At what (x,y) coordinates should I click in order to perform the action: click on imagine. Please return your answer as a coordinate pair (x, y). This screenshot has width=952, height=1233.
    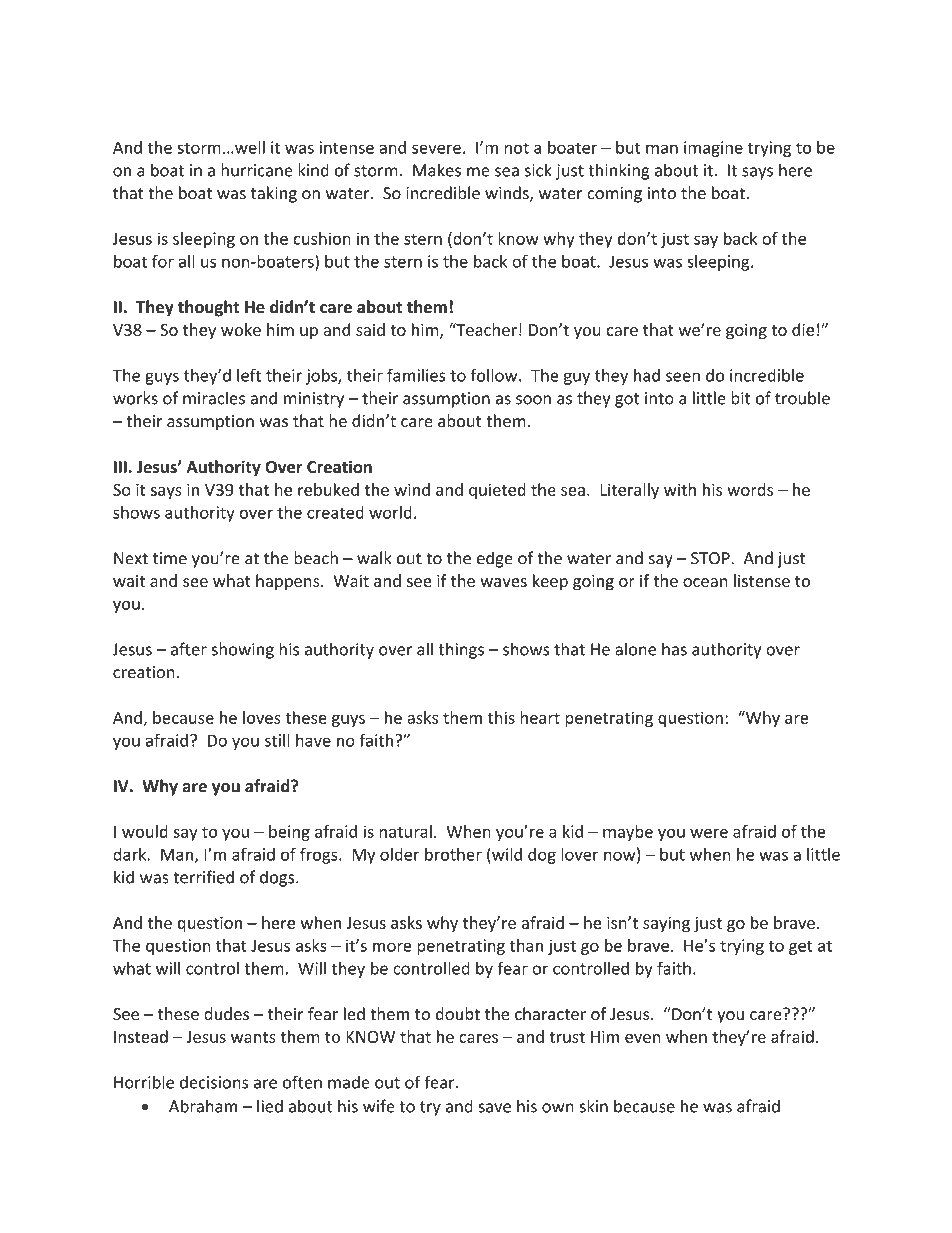
    Looking at the image, I should click on (713, 149).
